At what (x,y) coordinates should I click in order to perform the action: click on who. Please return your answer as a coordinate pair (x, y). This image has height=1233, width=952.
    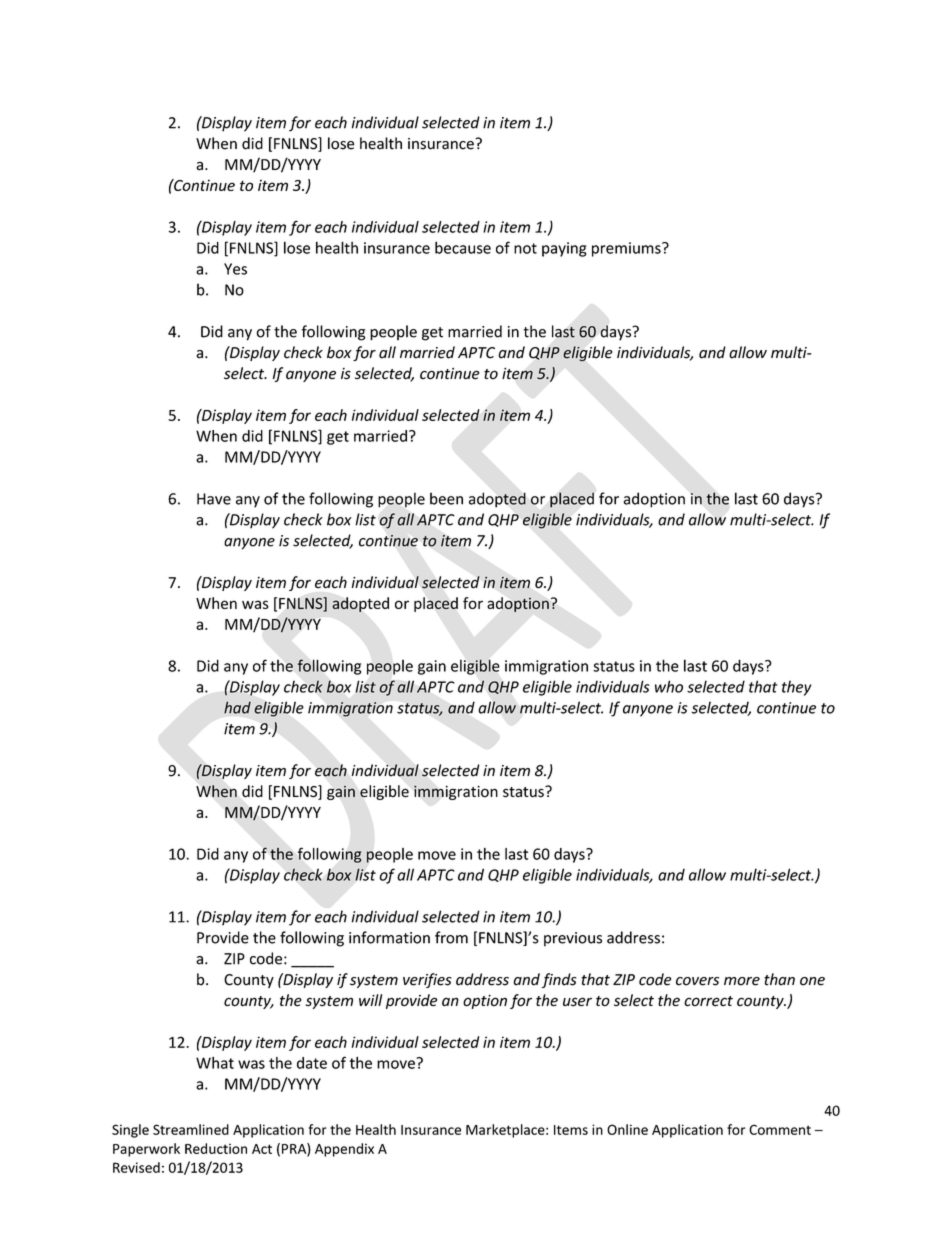
    Looking at the image, I should click on (669, 686).
